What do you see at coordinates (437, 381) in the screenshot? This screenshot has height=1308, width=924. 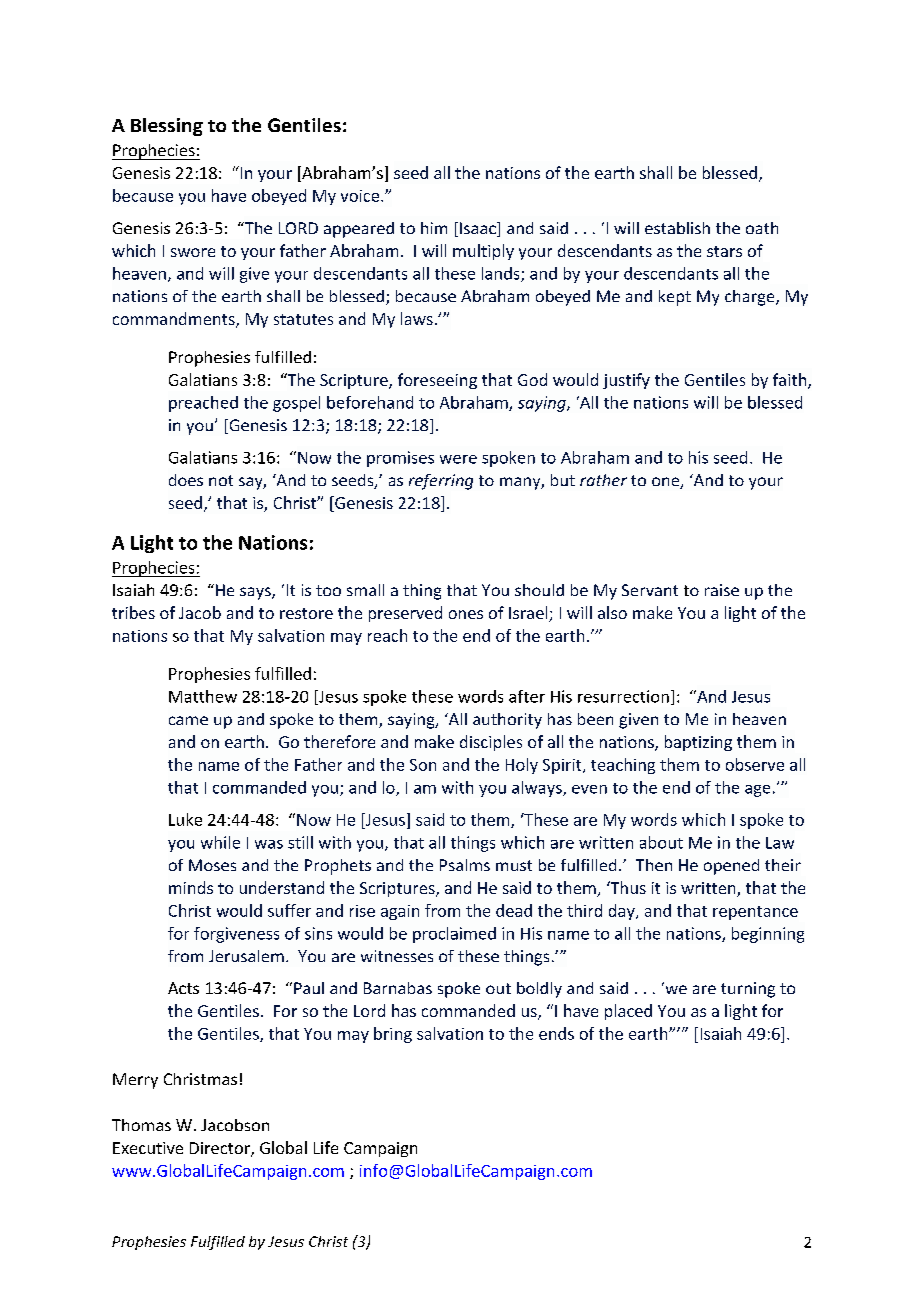 I see `foreseeing` at bounding box center [437, 381].
